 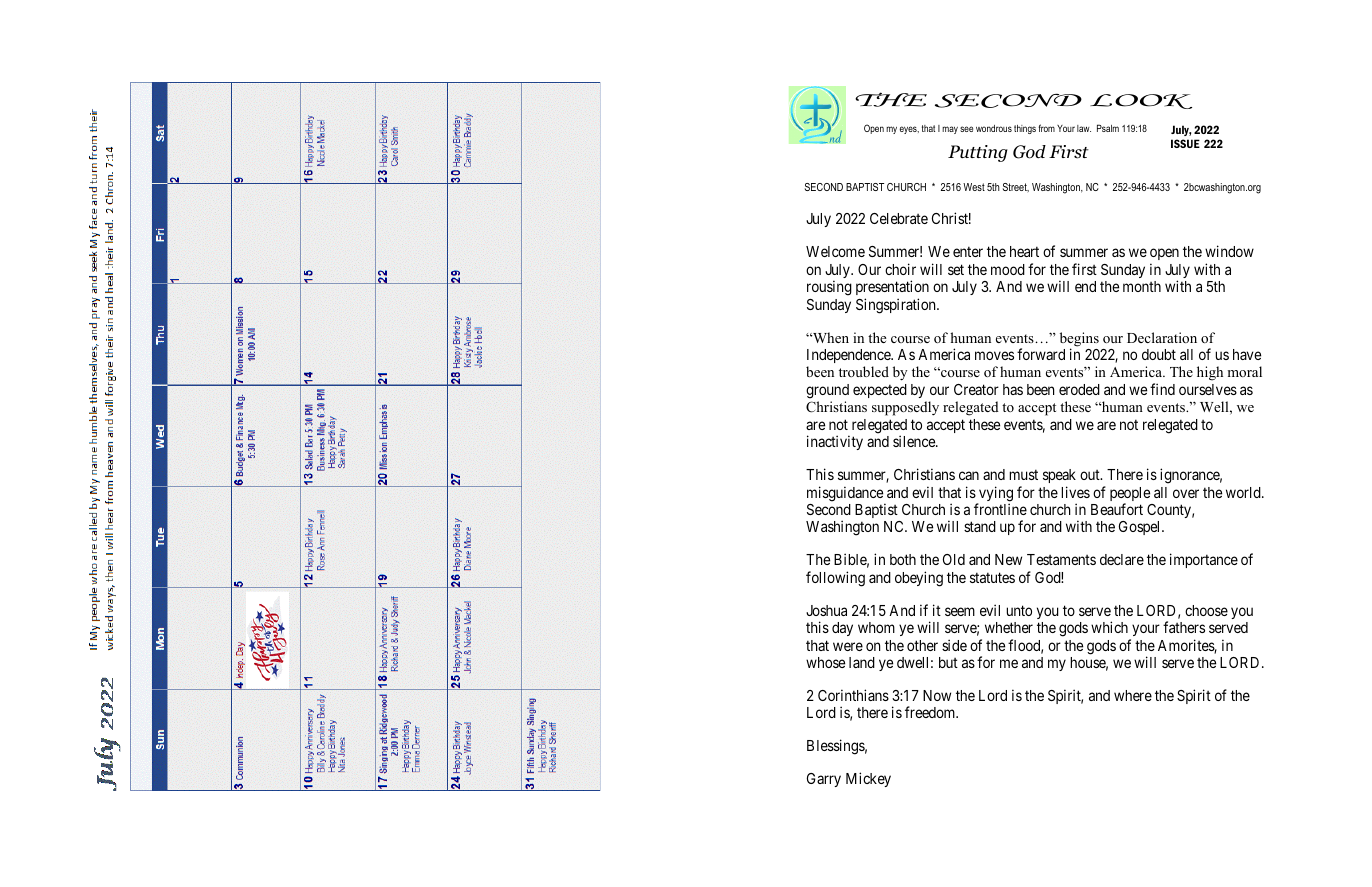 What do you see at coordinates (835, 442) in the page?
I see `inactivity` at bounding box center [835, 442].
